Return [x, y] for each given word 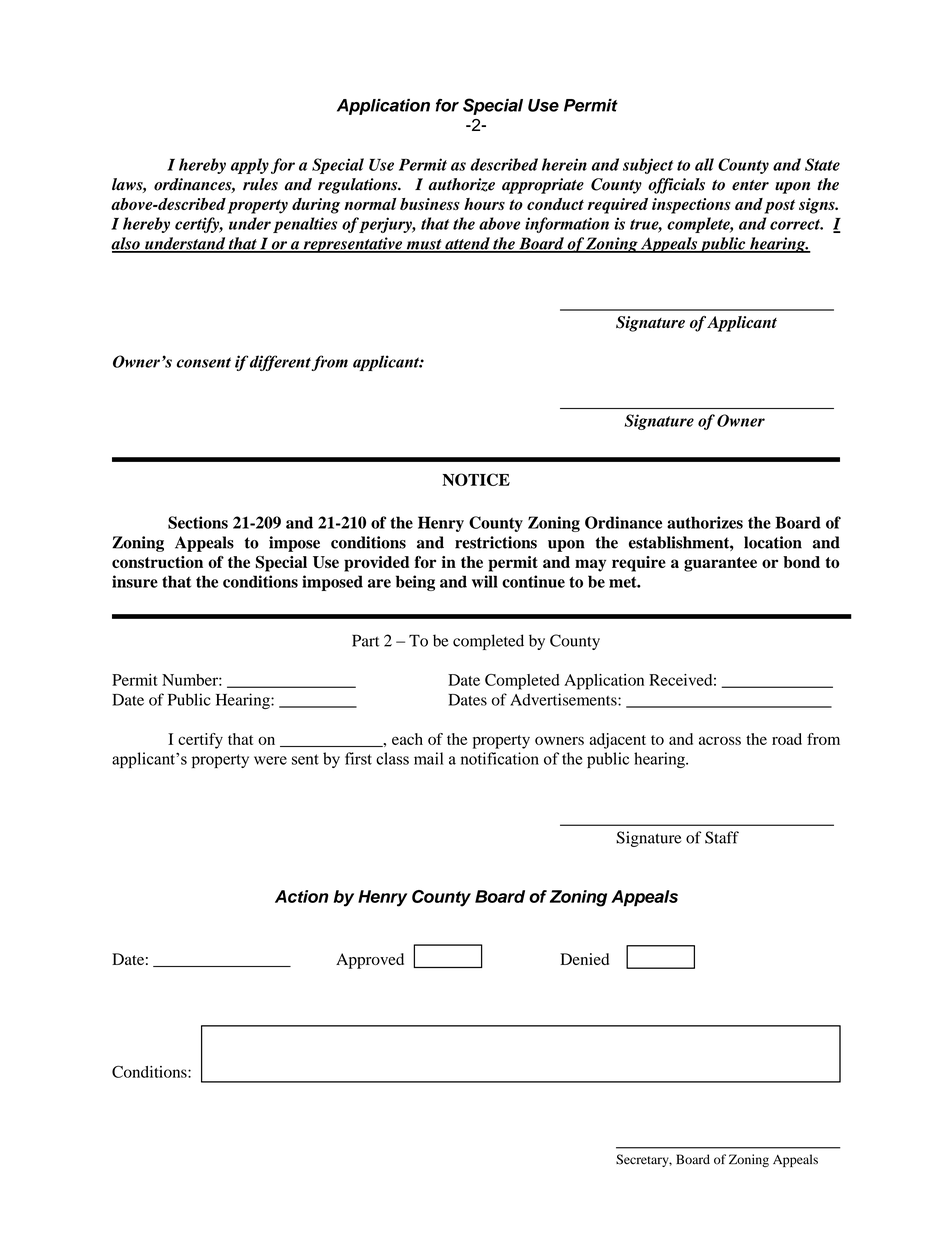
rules [260, 184]
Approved [370, 961]
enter [750, 185]
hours [484, 204]
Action [302, 896]
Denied [584, 959]
